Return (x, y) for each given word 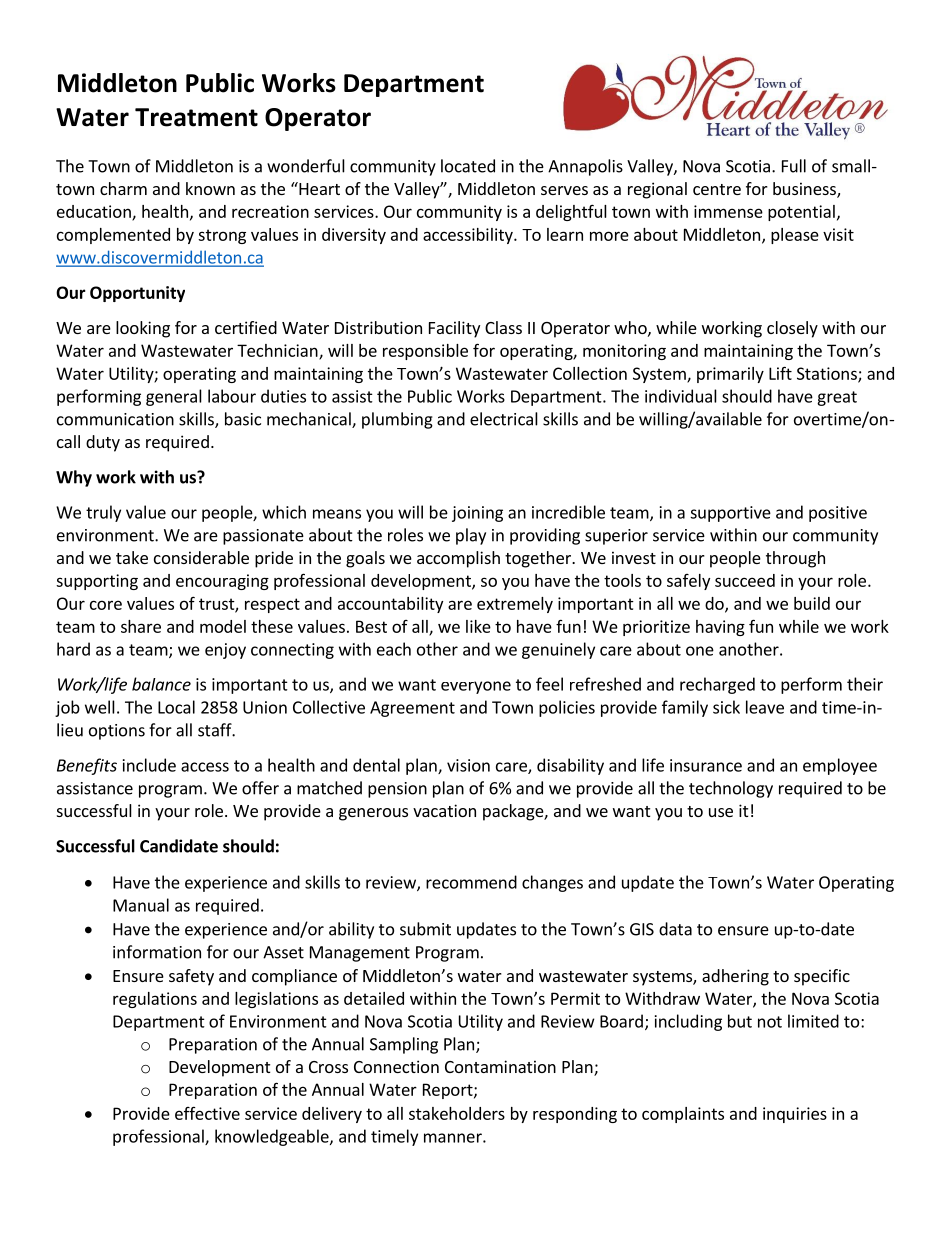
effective (207, 1113)
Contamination (500, 1066)
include (149, 765)
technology (731, 789)
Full (794, 166)
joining (477, 514)
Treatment (196, 117)
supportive (730, 514)
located (468, 166)
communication (115, 419)
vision (468, 765)
